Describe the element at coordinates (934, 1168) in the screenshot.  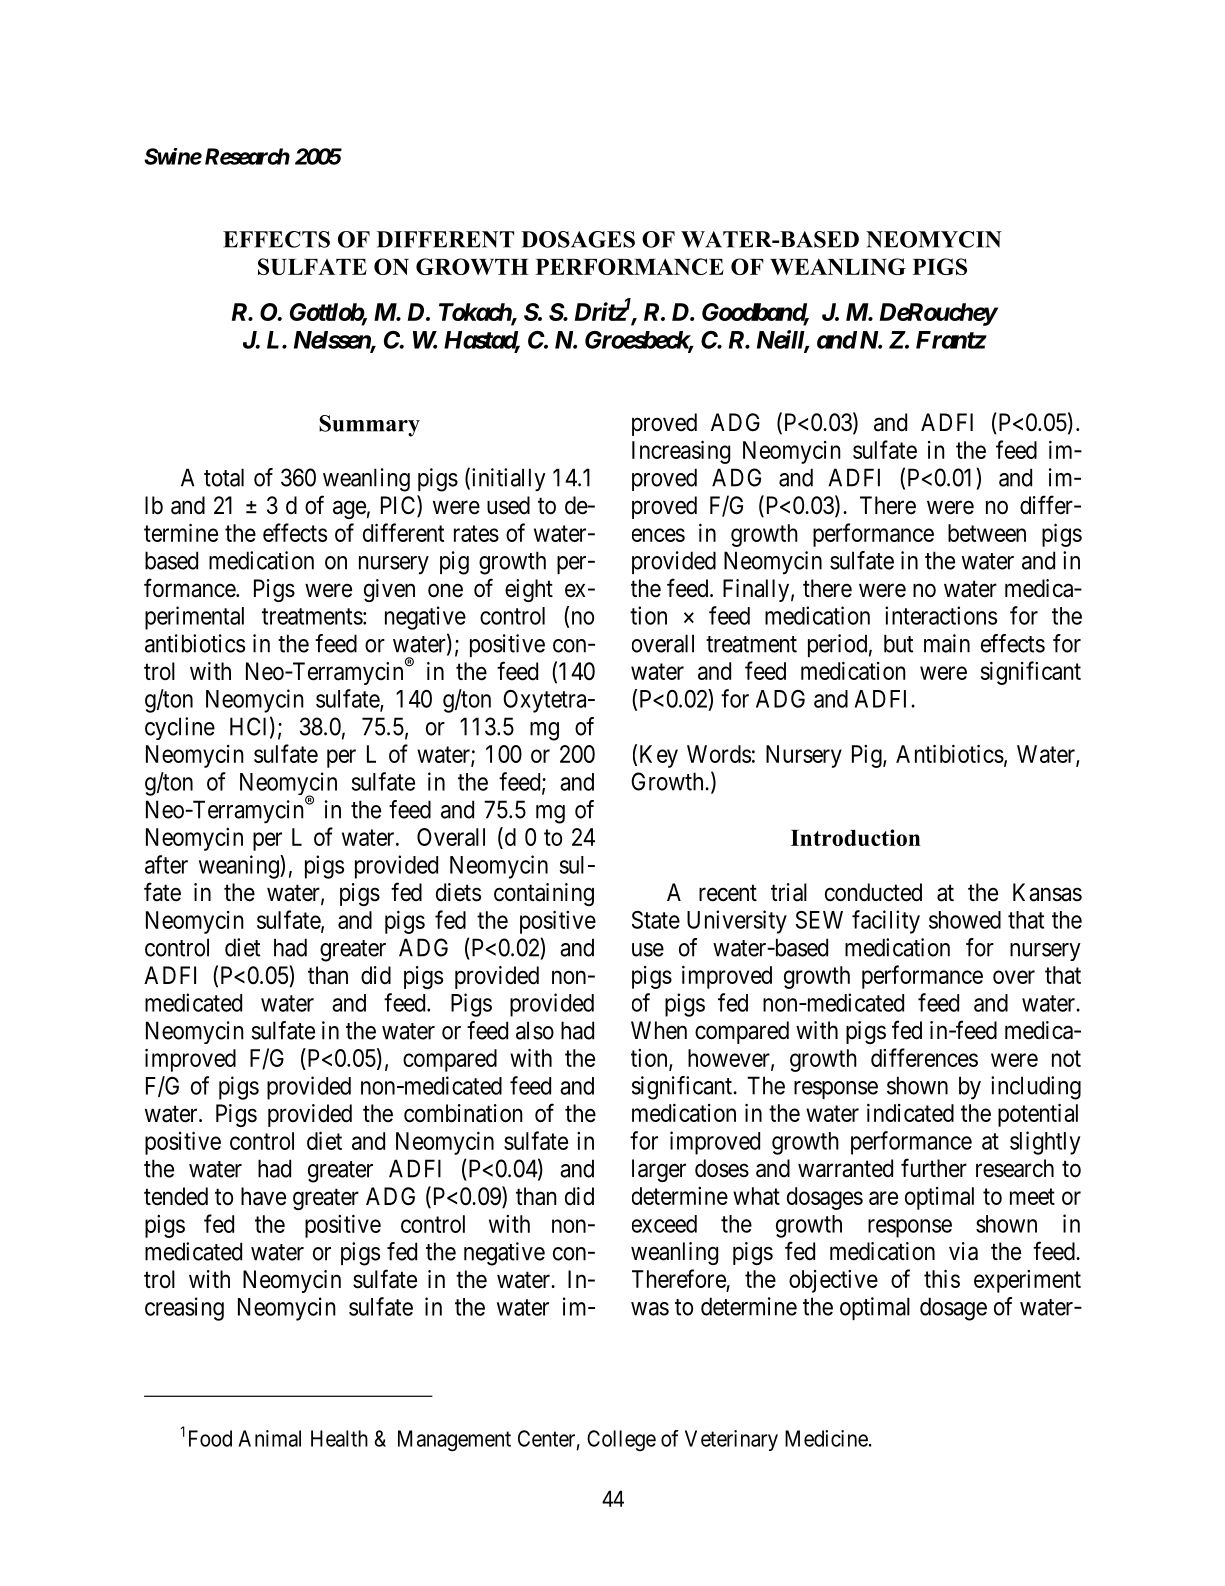
I see `further` at that location.
